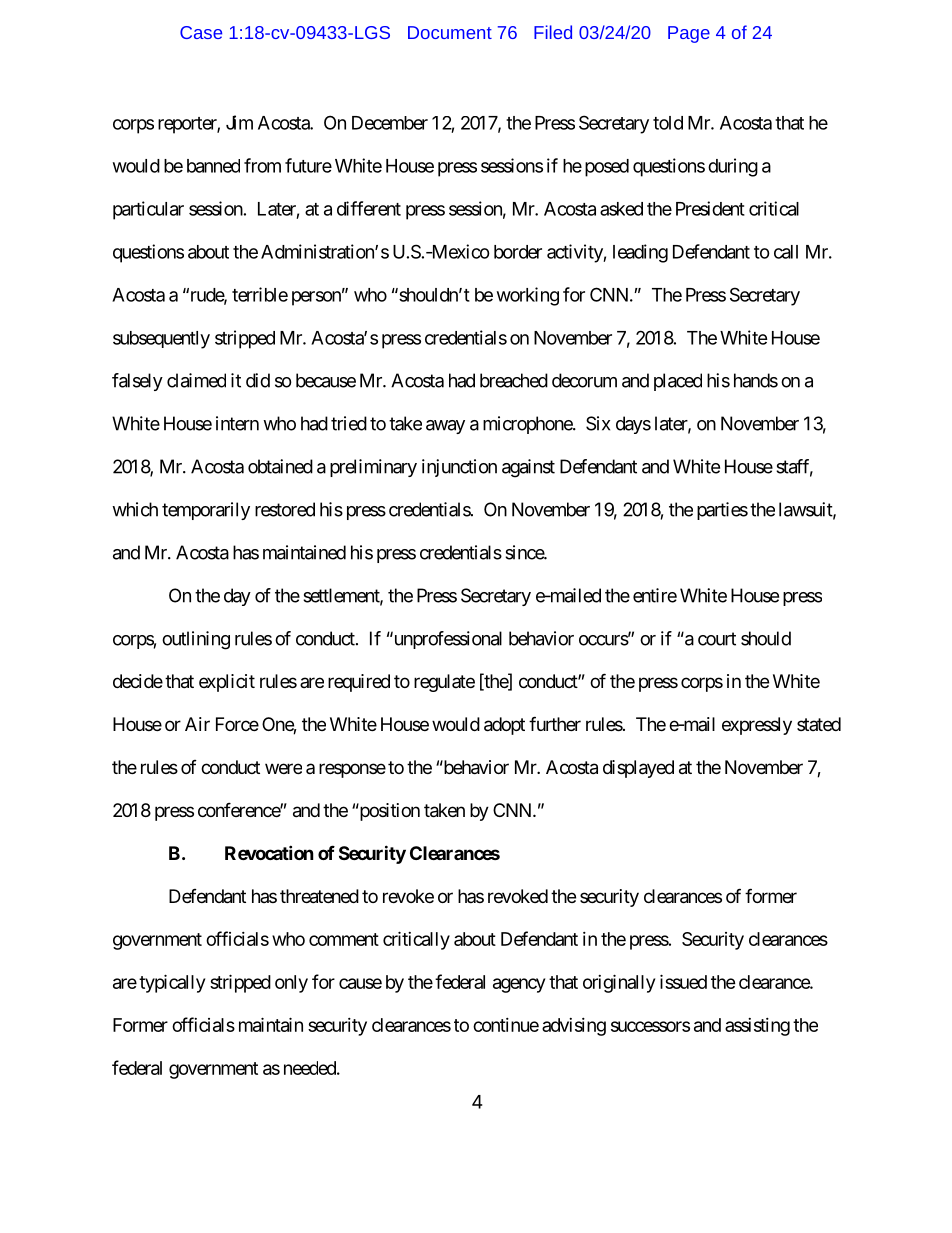 This screenshot has height=1233, width=952. I want to click on court, so click(717, 639).
